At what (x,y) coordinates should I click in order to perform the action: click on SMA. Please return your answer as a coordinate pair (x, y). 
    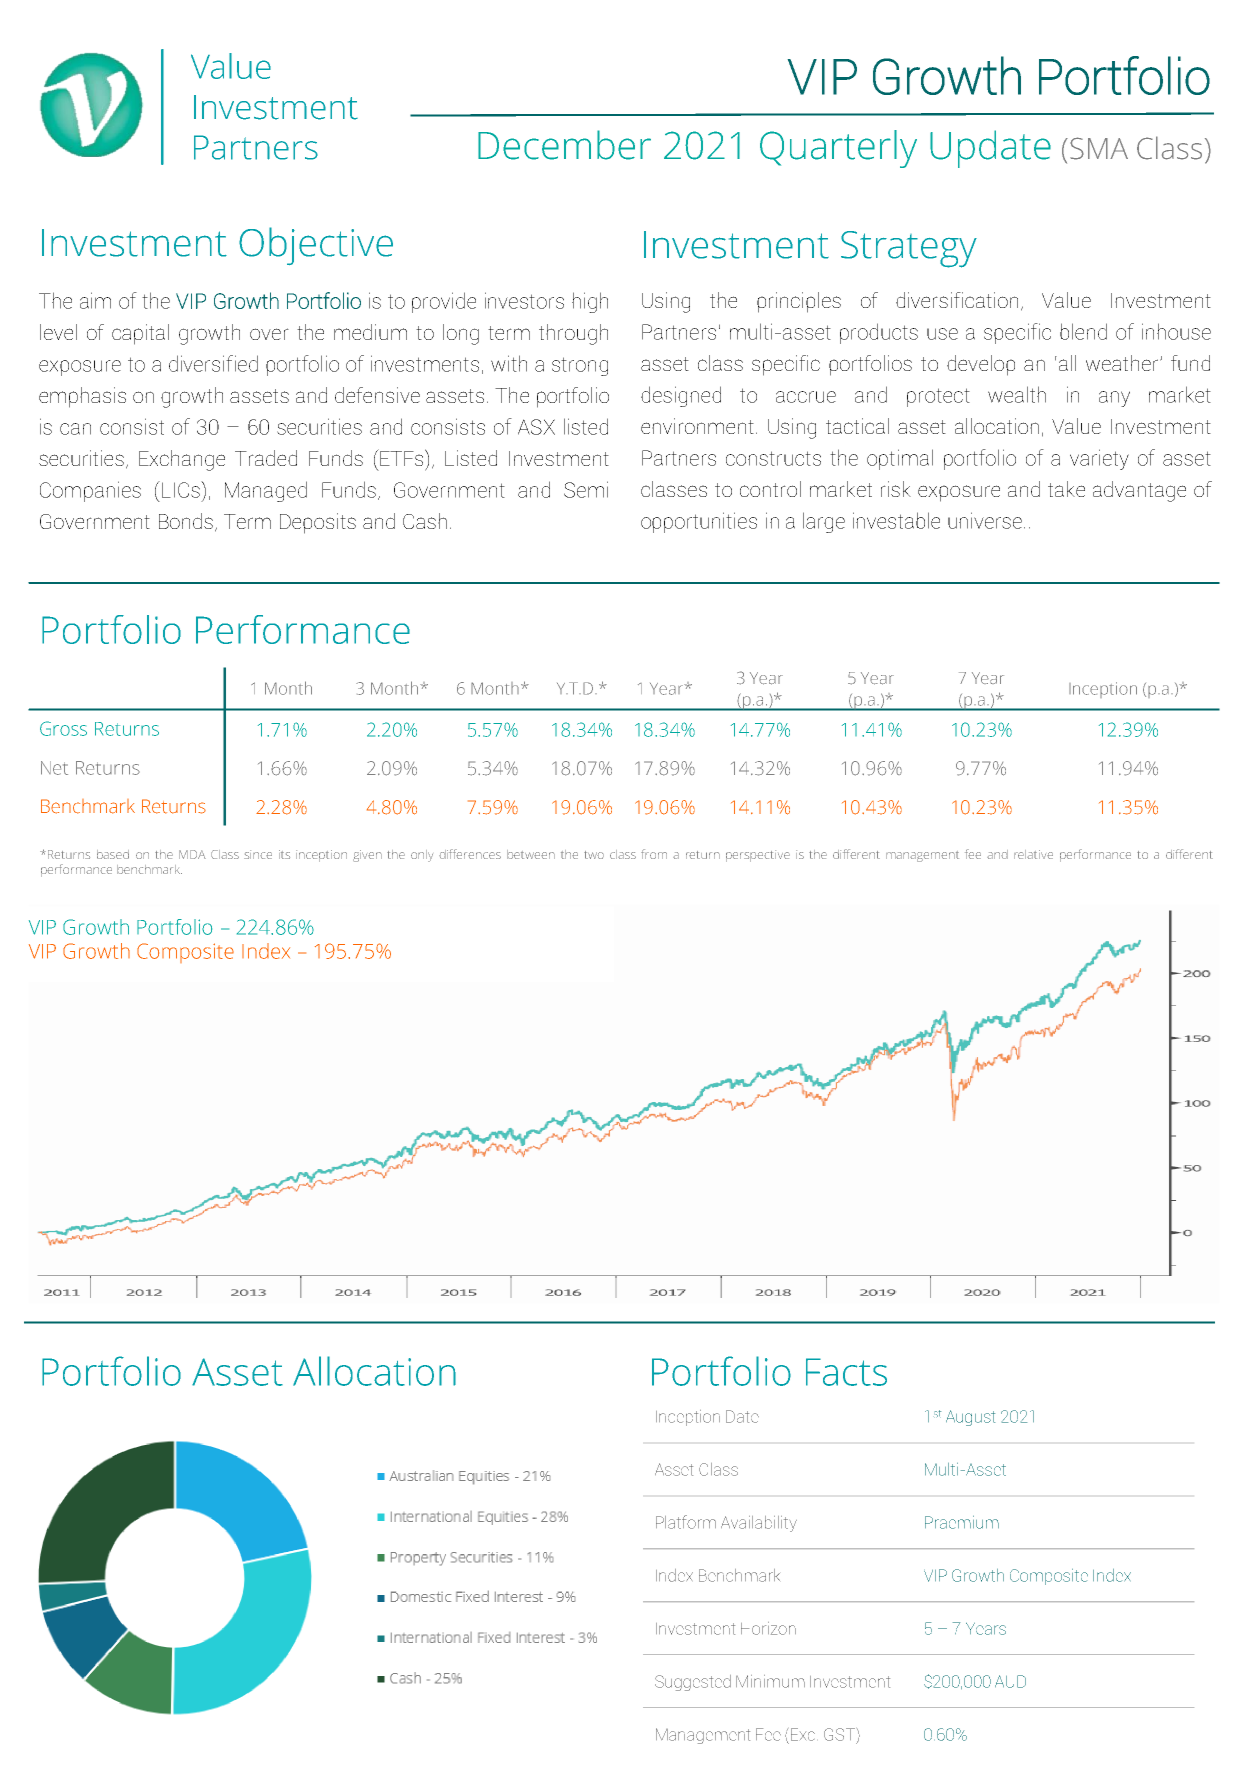
    Looking at the image, I should click on (1099, 148).
